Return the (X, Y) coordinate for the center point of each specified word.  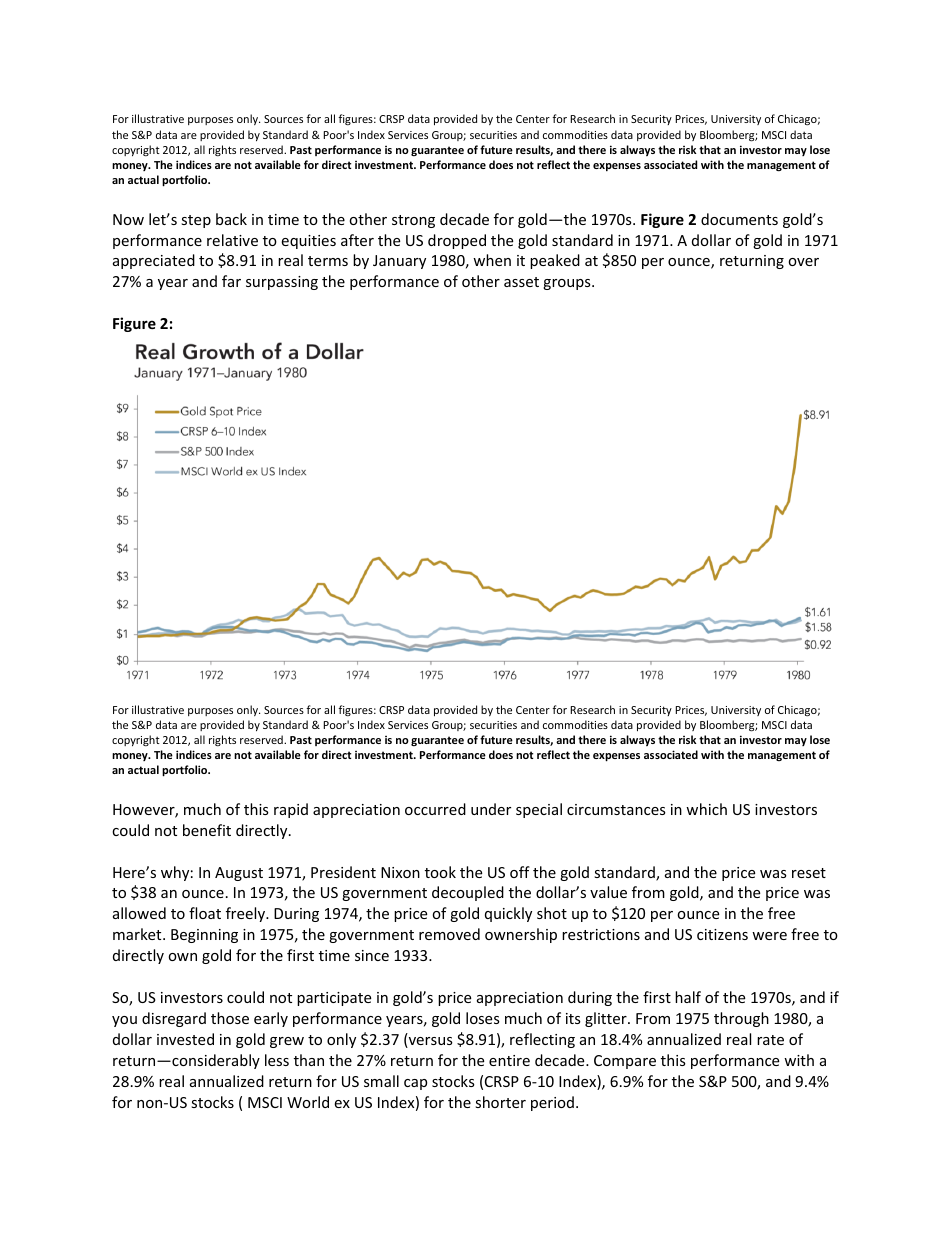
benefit (207, 830)
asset (521, 282)
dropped (457, 241)
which (706, 809)
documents (739, 219)
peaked (555, 261)
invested (185, 1039)
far (231, 281)
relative (232, 240)
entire (509, 1060)
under (491, 809)
